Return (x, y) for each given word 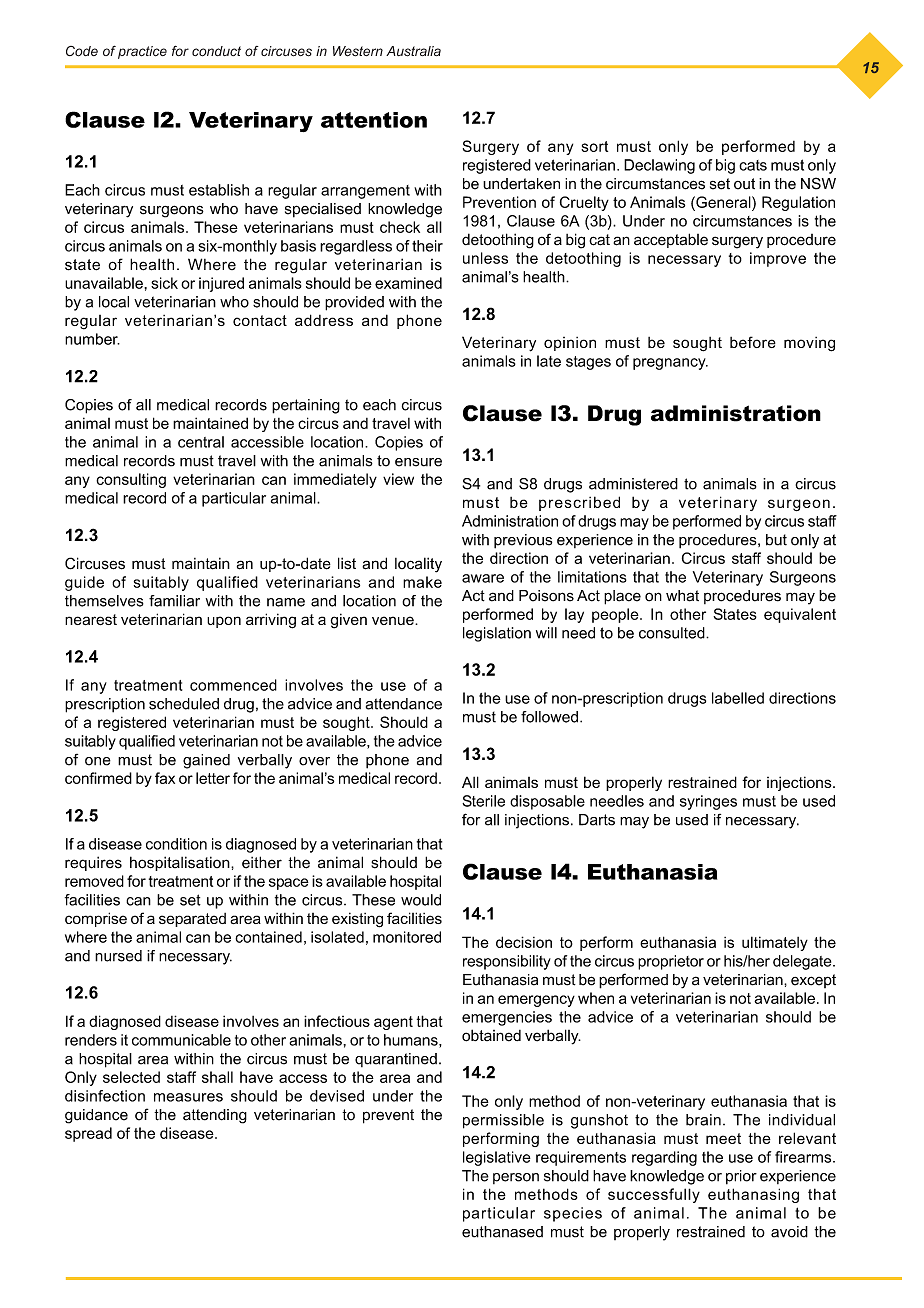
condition (176, 844)
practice (142, 52)
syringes (708, 802)
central (201, 442)
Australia (413, 51)
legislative (497, 1158)
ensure (418, 462)
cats (753, 165)
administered (633, 484)
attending (215, 1116)
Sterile (483, 801)
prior (741, 1177)
